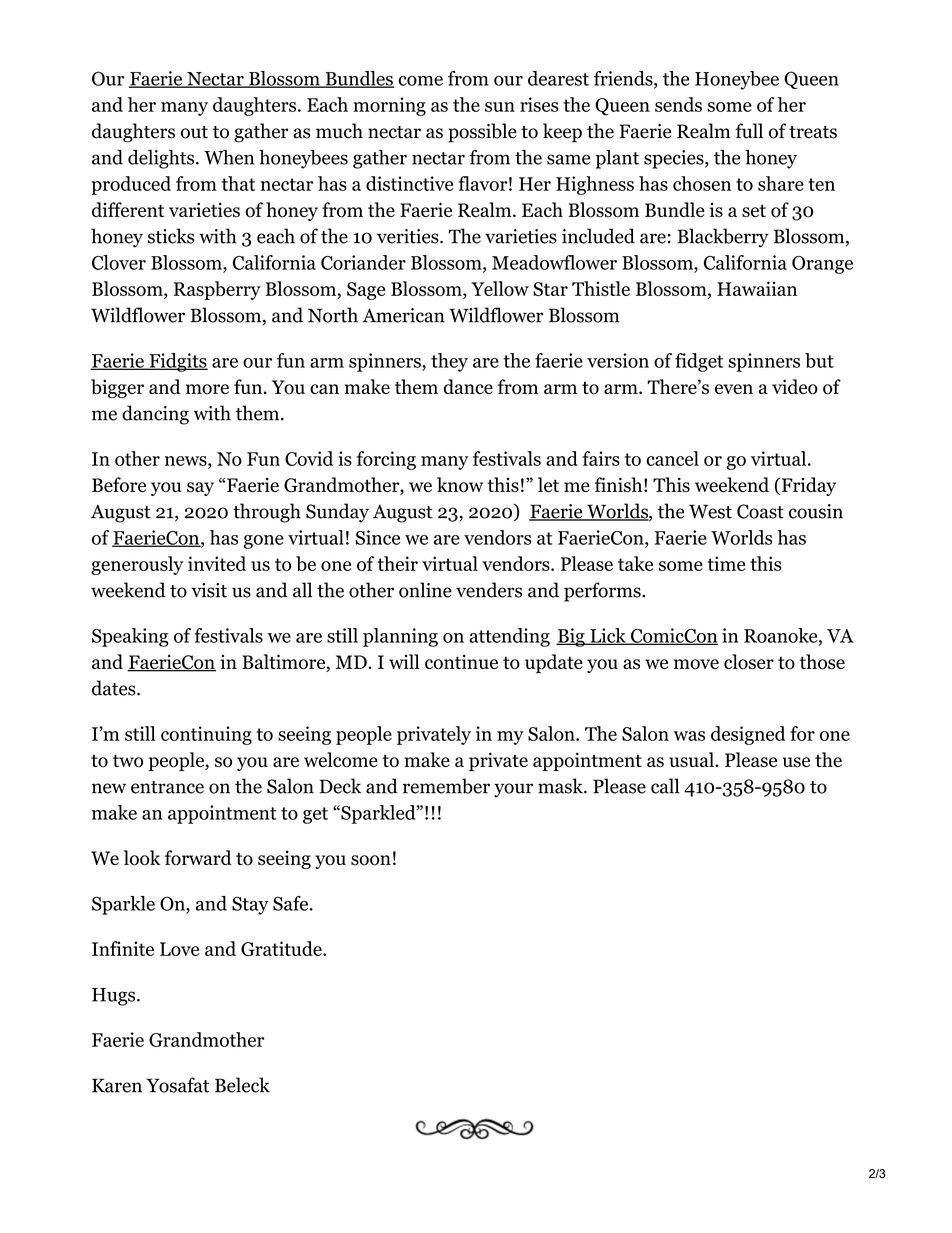  What do you see at coordinates (282, 948) in the screenshot?
I see `Gratitude` at bounding box center [282, 948].
